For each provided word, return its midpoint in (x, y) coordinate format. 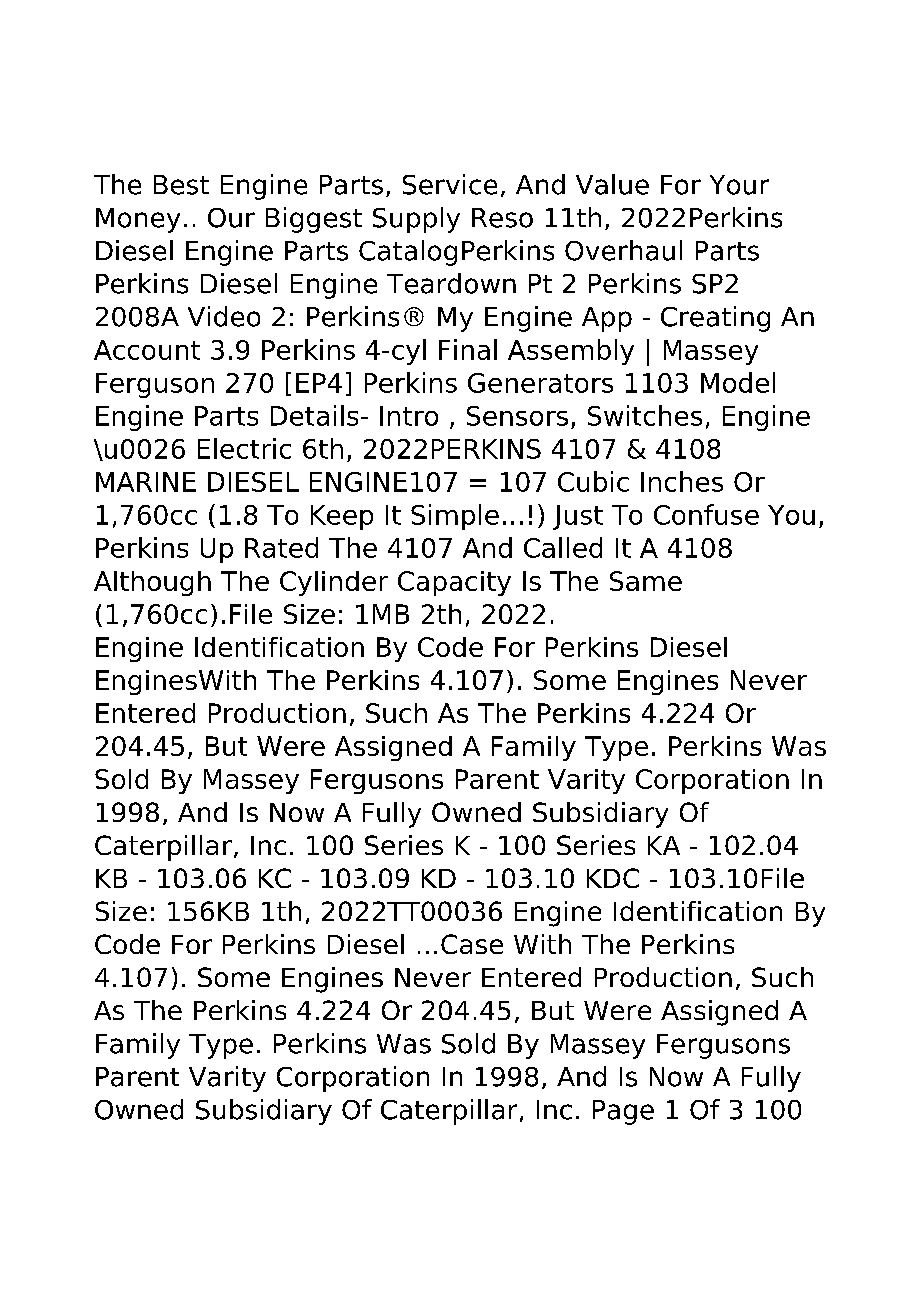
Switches (645, 415)
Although (152, 583)
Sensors (517, 416)
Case (472, 944)
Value (612, 184)
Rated (281, 547)
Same (646, 581)
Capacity (454, 583)
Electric (244, 448)
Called (563, 547)
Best (181, 185)
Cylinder (334, 583)
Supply (416, 220)
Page (623, 1112)
